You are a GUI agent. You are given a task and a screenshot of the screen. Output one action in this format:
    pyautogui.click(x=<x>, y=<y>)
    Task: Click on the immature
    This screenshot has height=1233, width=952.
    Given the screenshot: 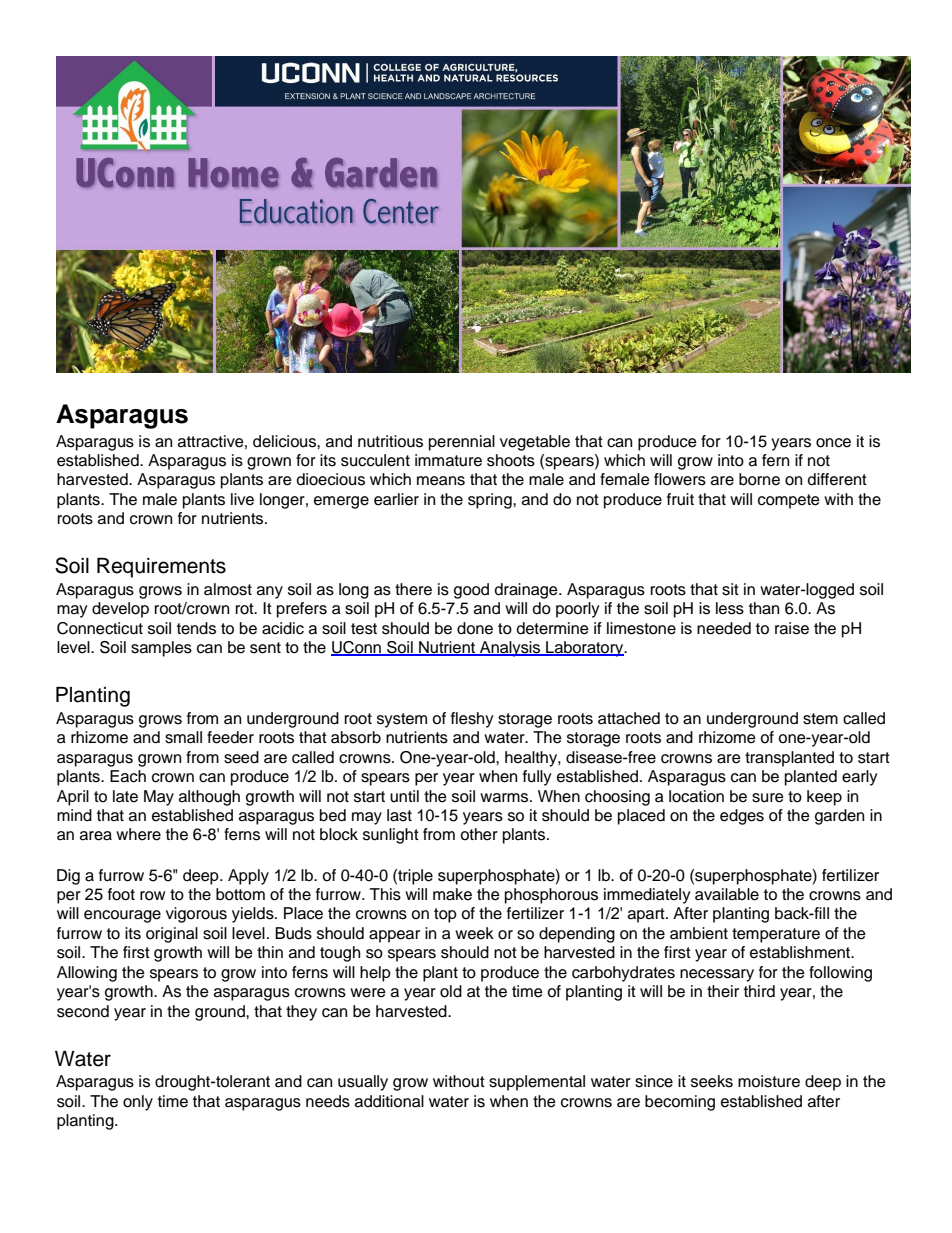 What is the action you would take?
    pyautogui.click(x=448, y=460)
